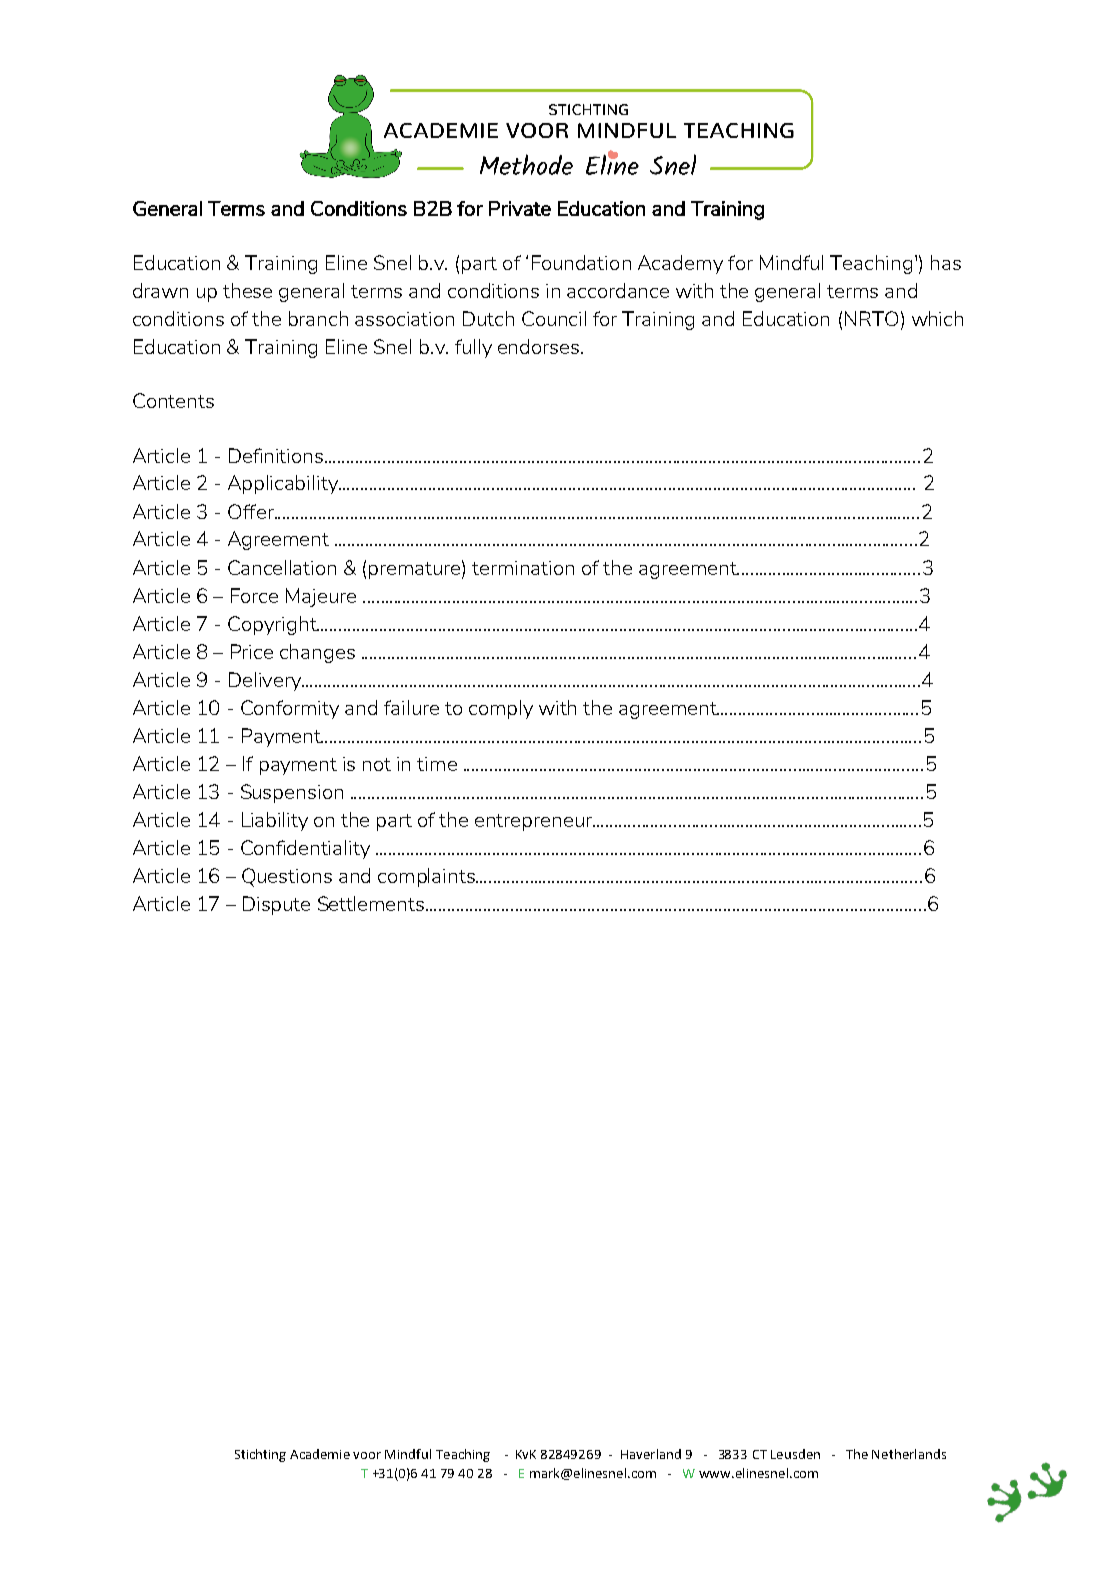 The height and width of the screenshot is (1574, 1113). What do you see at coordinates (247, 290) in the screenshot?
I see `these` at bounding box center [247, 290].
